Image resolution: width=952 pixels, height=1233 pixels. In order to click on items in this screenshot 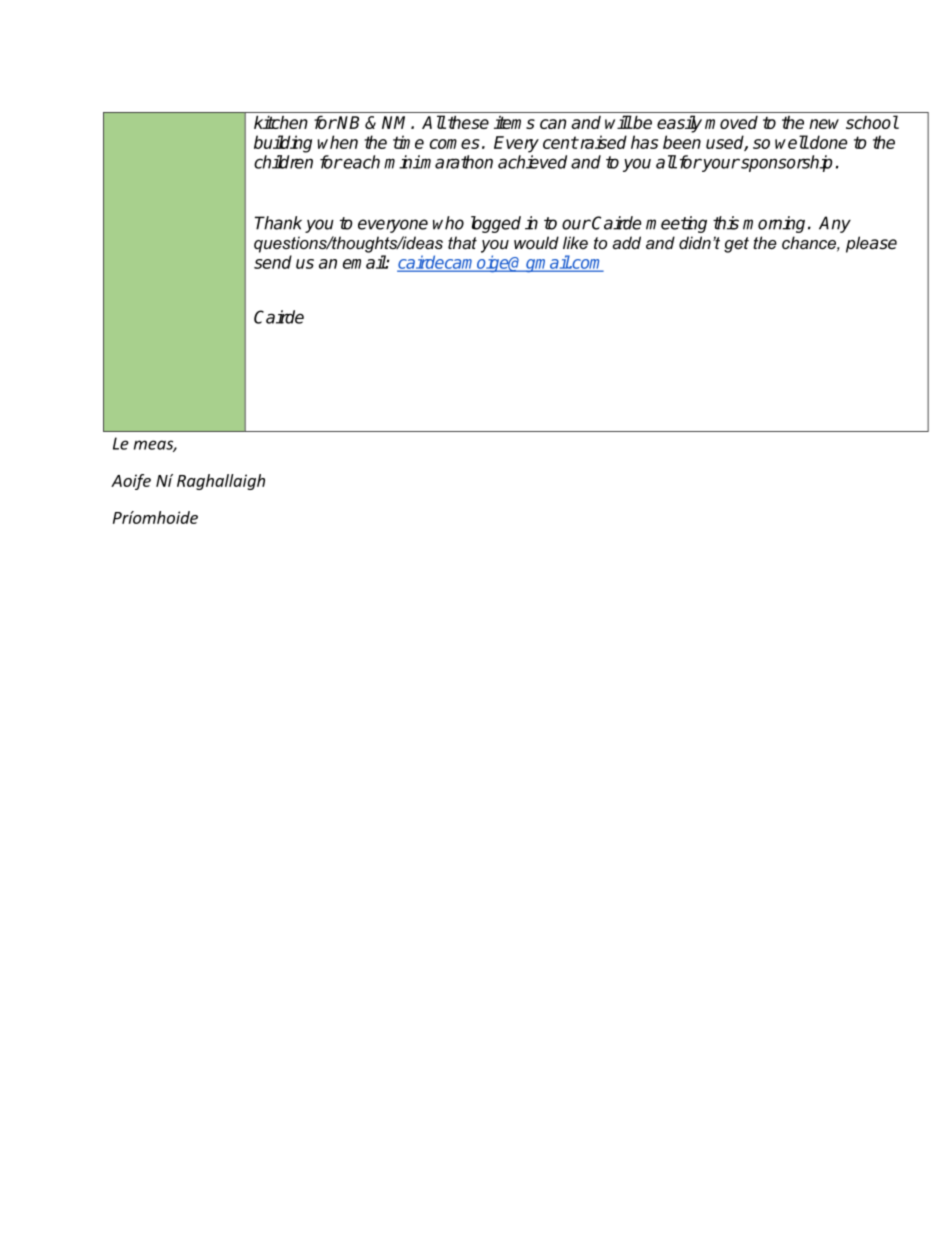, I will do `click(514, 122)`.
